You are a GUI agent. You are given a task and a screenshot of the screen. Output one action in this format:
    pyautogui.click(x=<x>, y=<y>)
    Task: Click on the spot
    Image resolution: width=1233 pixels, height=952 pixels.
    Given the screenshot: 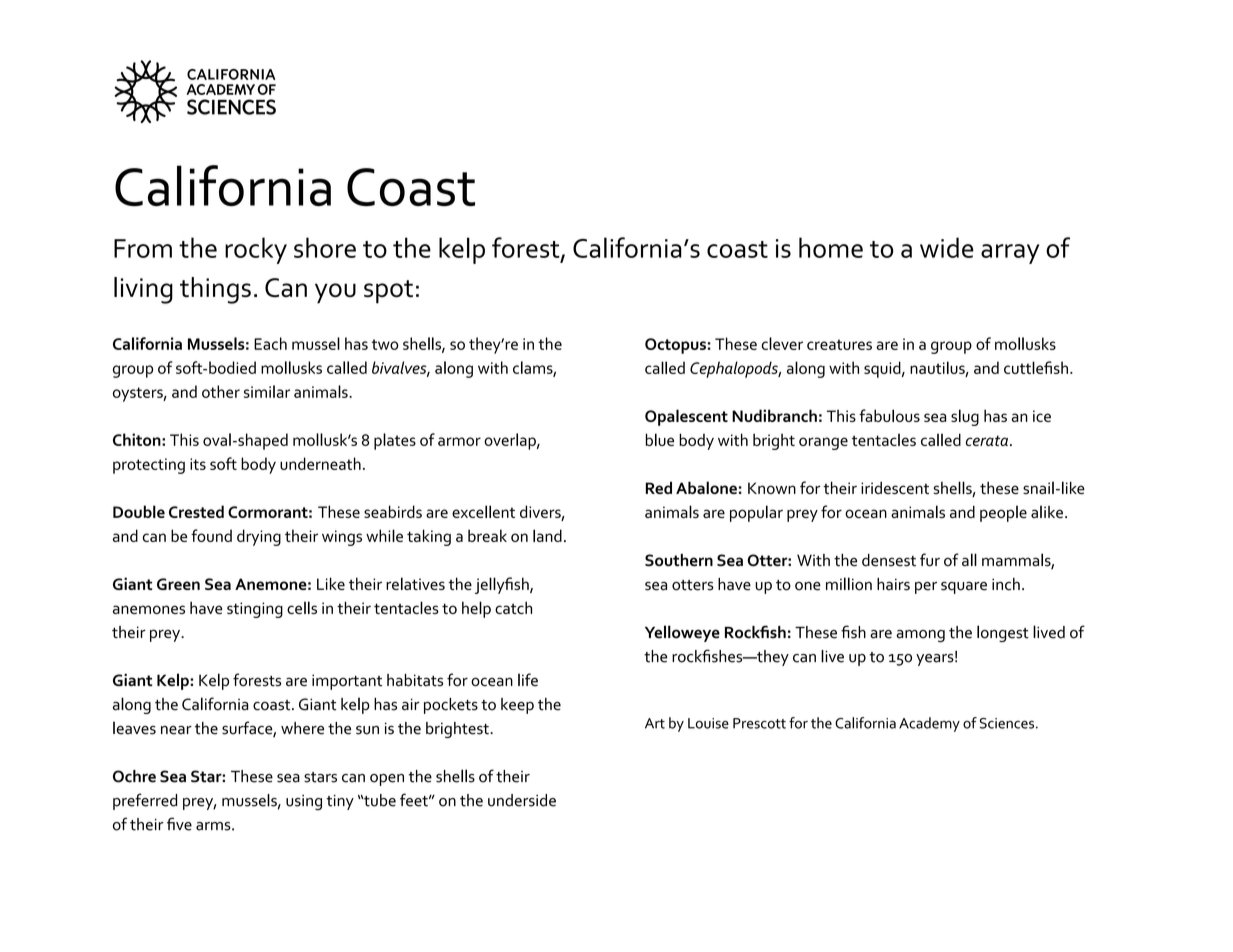 What is the action you would take?
    pyautogui.click(x=388, y=292)
